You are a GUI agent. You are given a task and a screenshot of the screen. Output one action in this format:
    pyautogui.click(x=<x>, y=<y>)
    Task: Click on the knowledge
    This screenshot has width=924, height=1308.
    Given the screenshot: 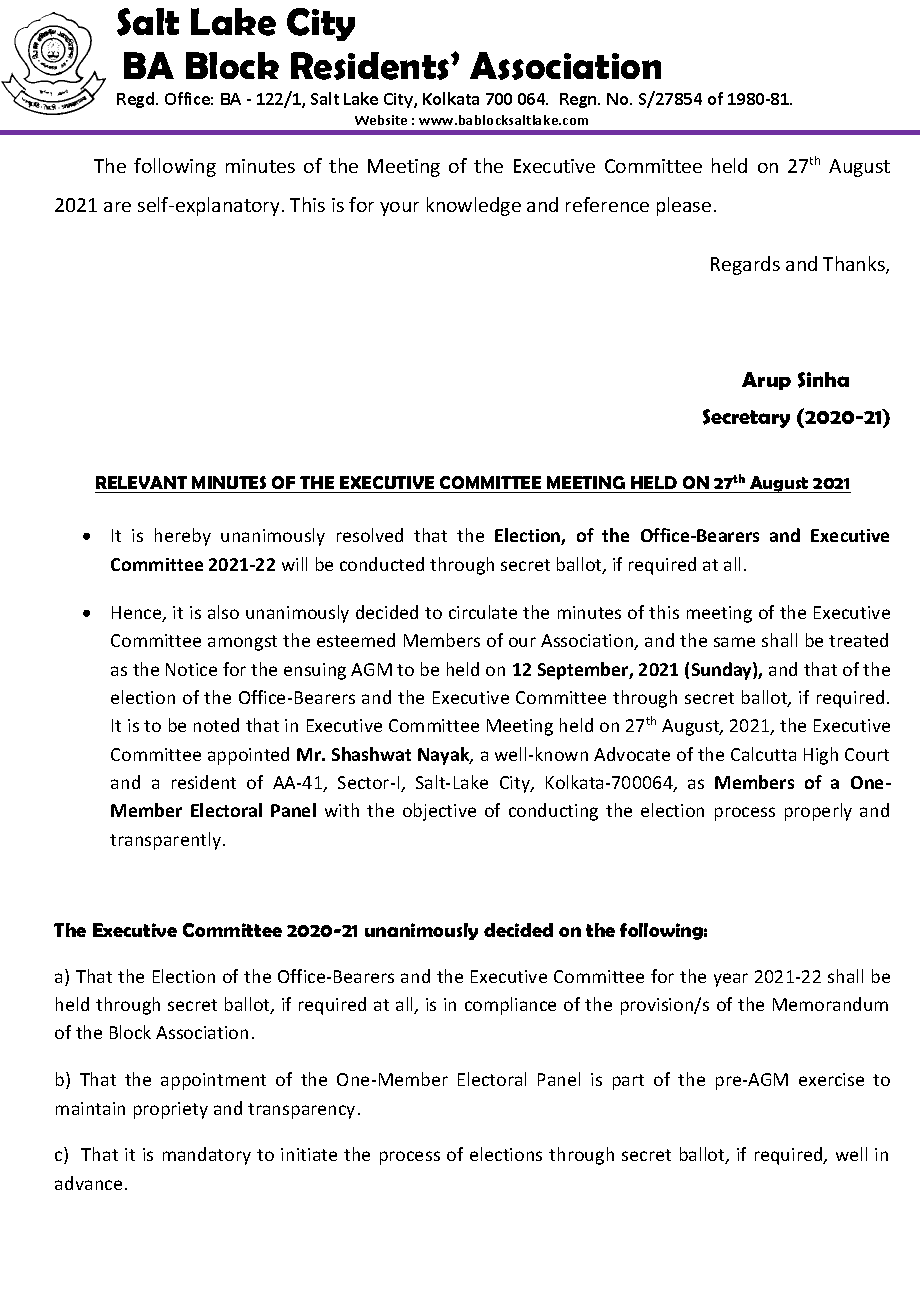 What is the action you would take?
    pyautogui.click(x=474, y=206)
